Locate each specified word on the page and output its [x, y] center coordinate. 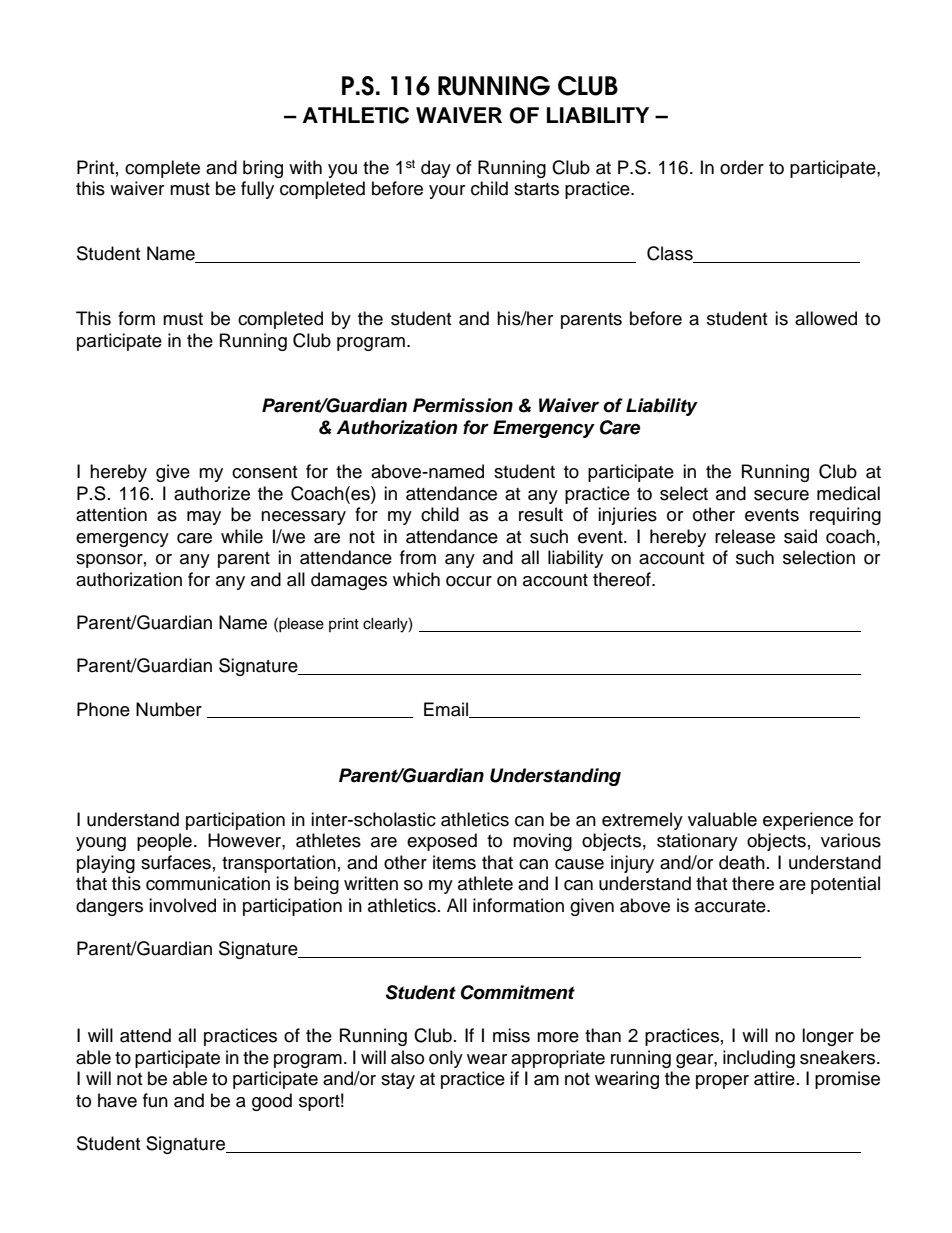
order [742, 167]
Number [169, 709]
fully [257, 190]
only [446, 1059]
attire [774, 1078]
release [745, 536]
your [447, 192]
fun [155, 1100]
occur [469, 581]
